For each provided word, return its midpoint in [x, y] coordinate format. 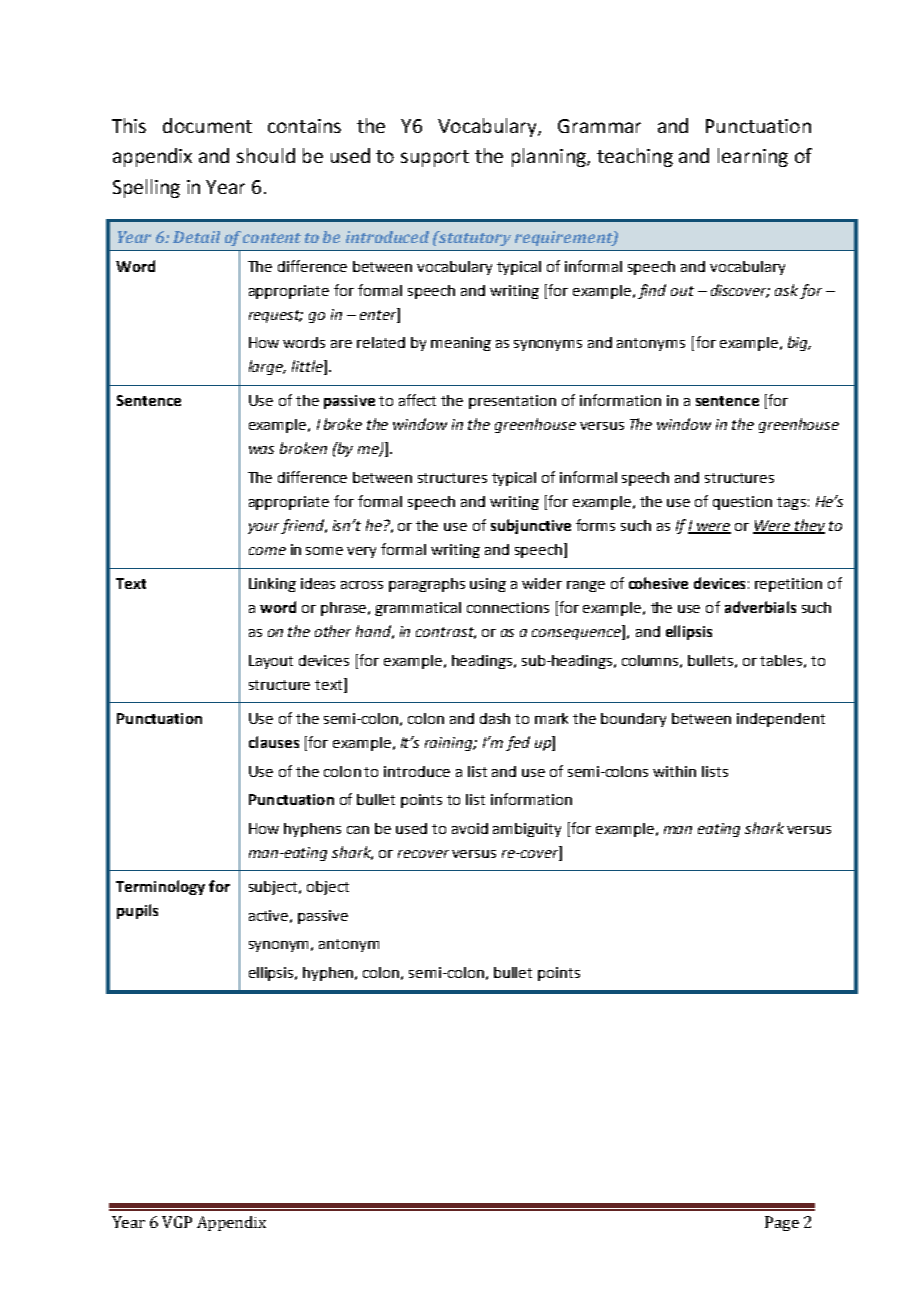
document [207, 125]
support [435, 158]
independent [781, 720]
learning [753, 157]
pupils [137, 911]
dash [495, 718]
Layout [271, 662]
